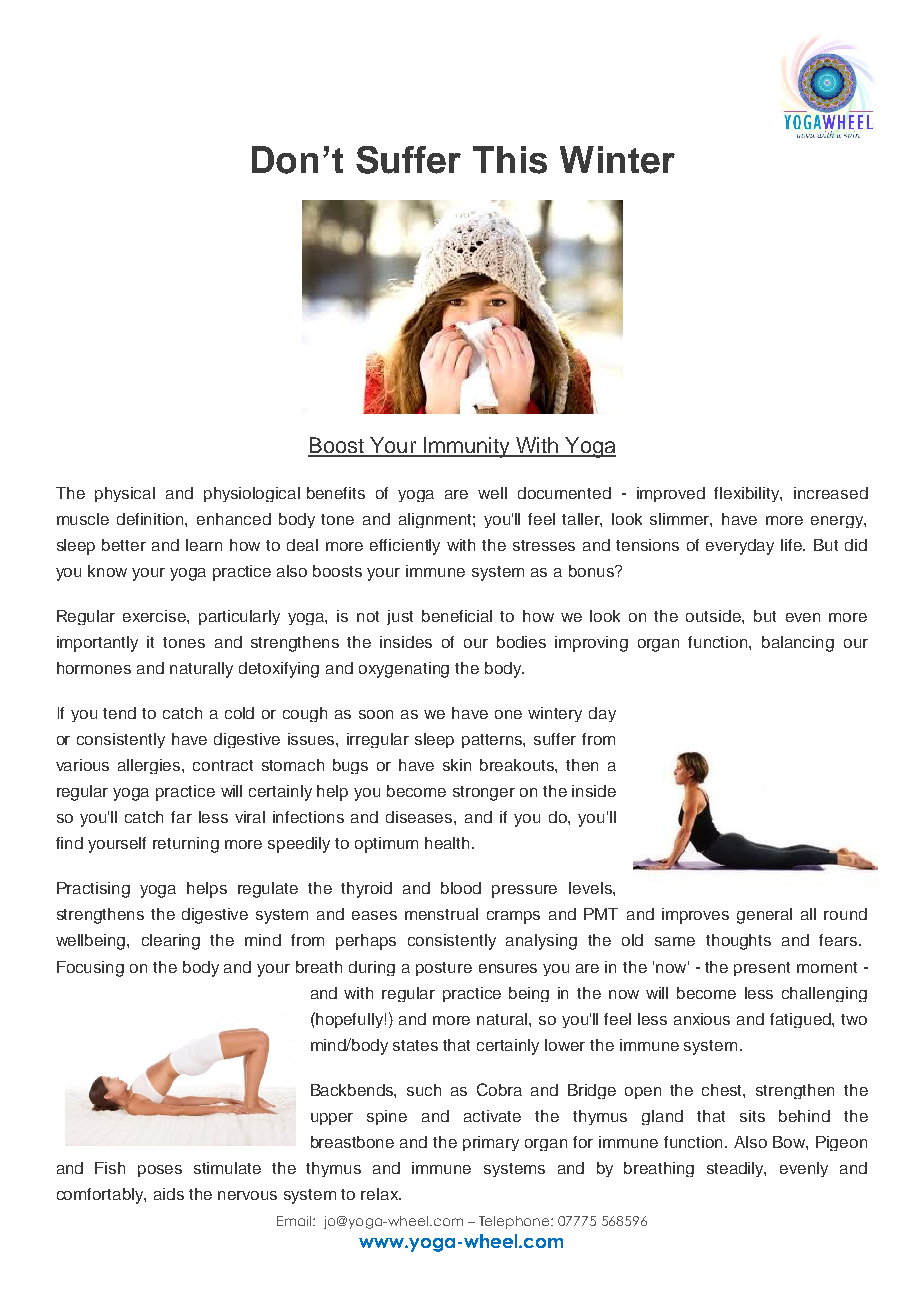  I want to click on Immunity, so click(466, 447).
